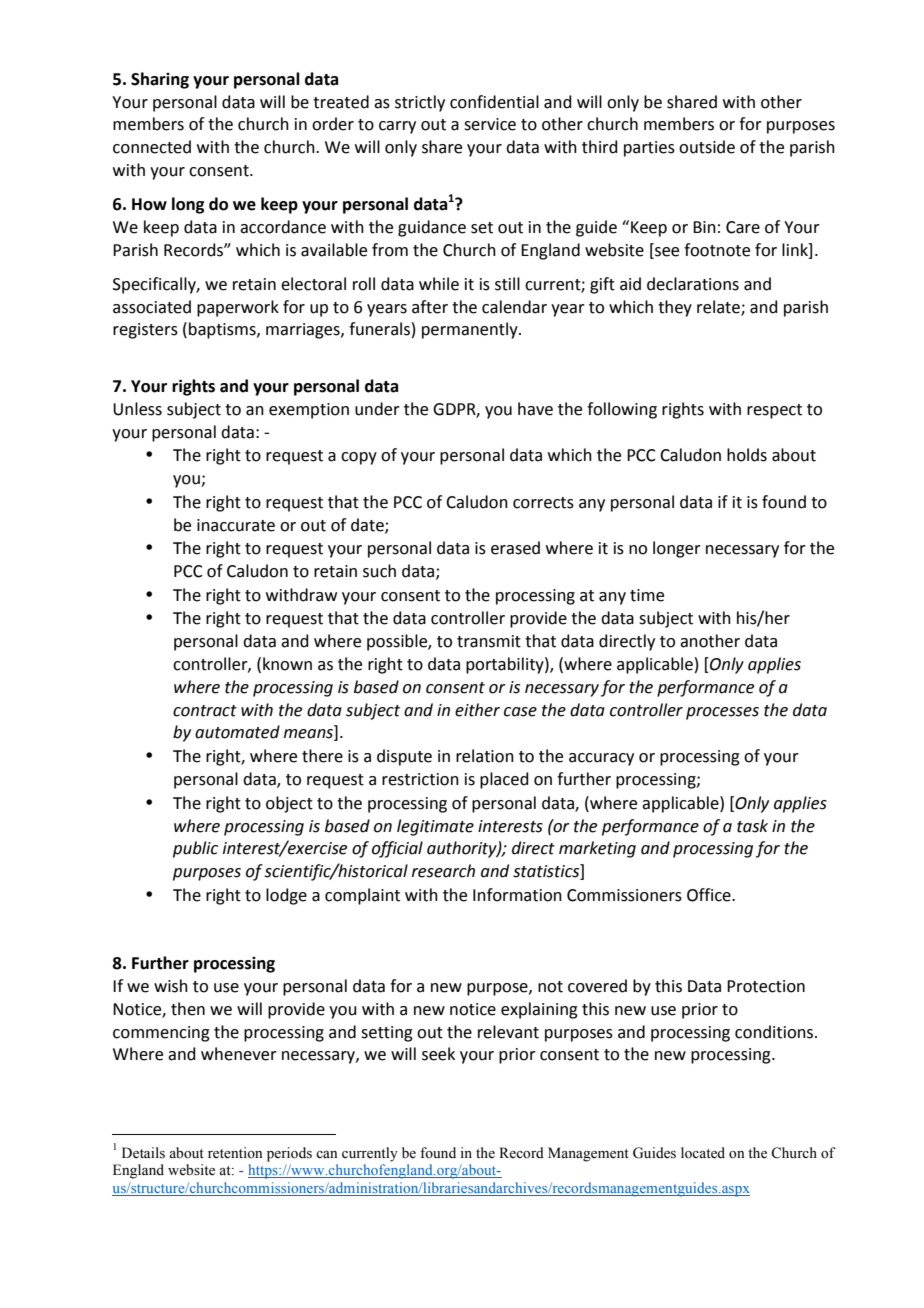  Describe the element at coordinates (490, 124) in the image. I see `service` at that location.
